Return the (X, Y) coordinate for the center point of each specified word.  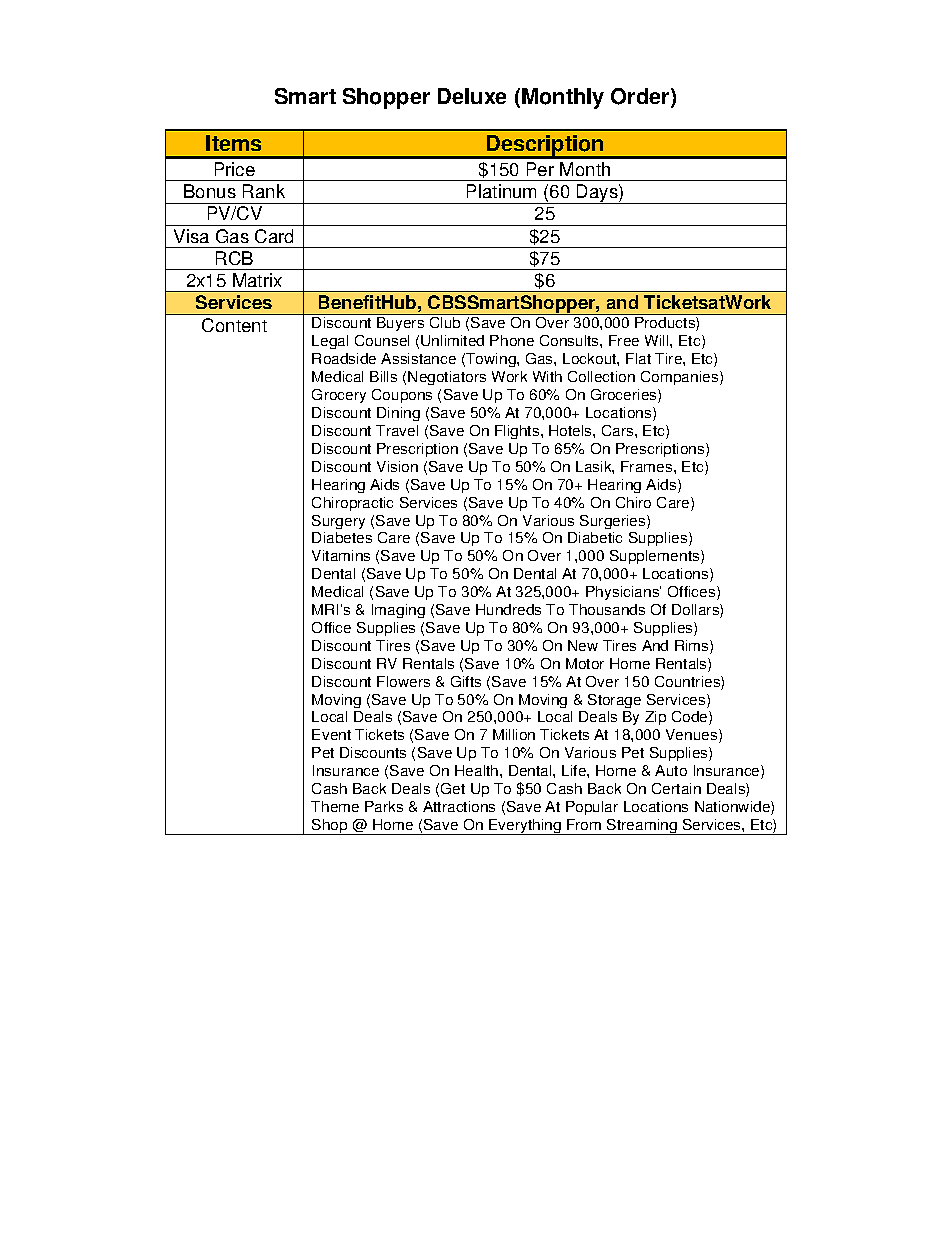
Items (233, 143)
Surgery (338, 522)
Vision (397, 466)
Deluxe (472, 96)
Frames (648, 466)
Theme (335, 806)
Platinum (501, 191)
